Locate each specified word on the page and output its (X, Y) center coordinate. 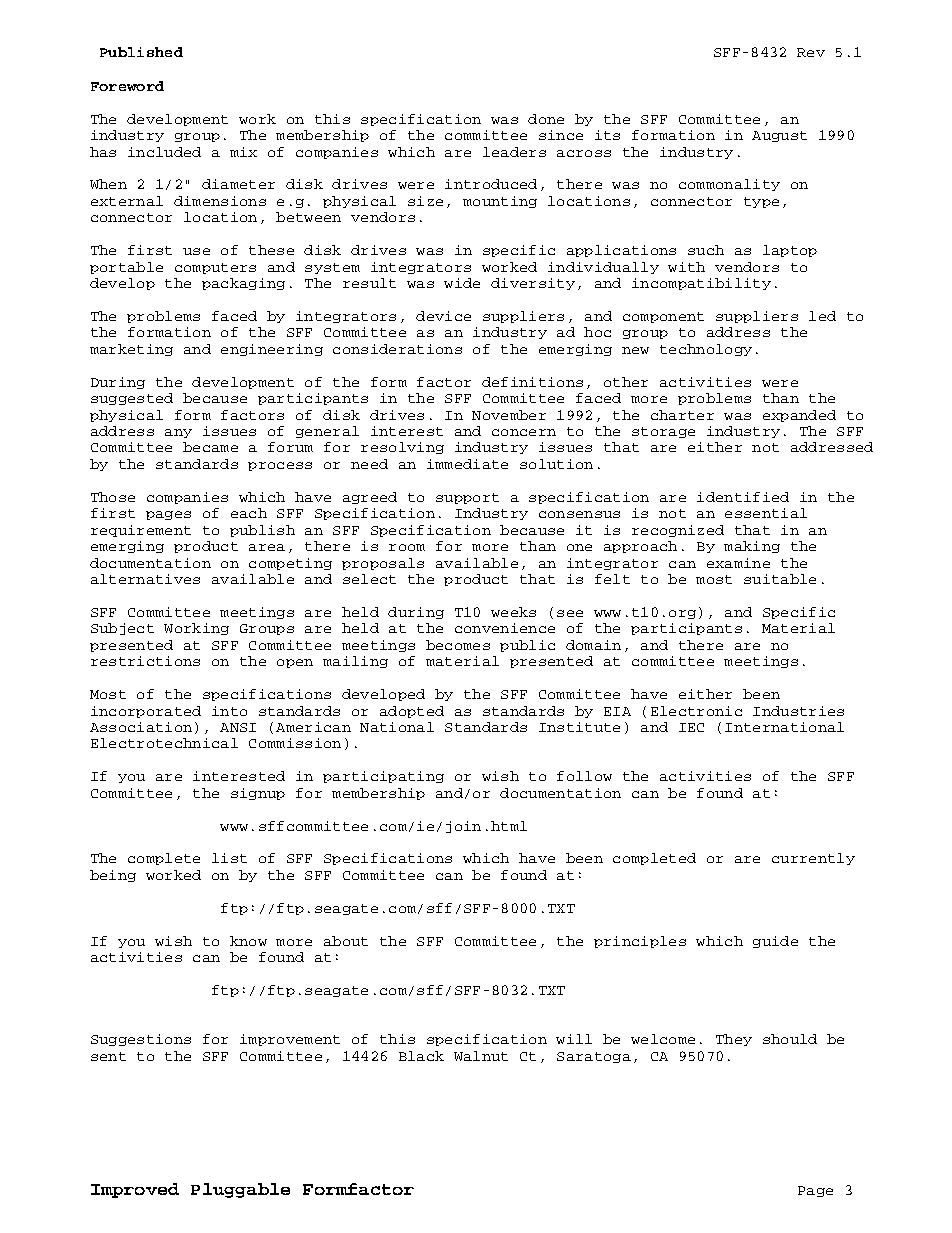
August (779, 136)
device (443, 316)
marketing (131, 350)
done (546, 119)
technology (706, 350)
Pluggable (240, 1190)
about (346, 941)
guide (775, 942)
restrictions (145, 661)
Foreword (127, 86)
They (734, 1040)
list (229, 858)
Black (421, 1056)
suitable (780, 579)
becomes (458, 645)
